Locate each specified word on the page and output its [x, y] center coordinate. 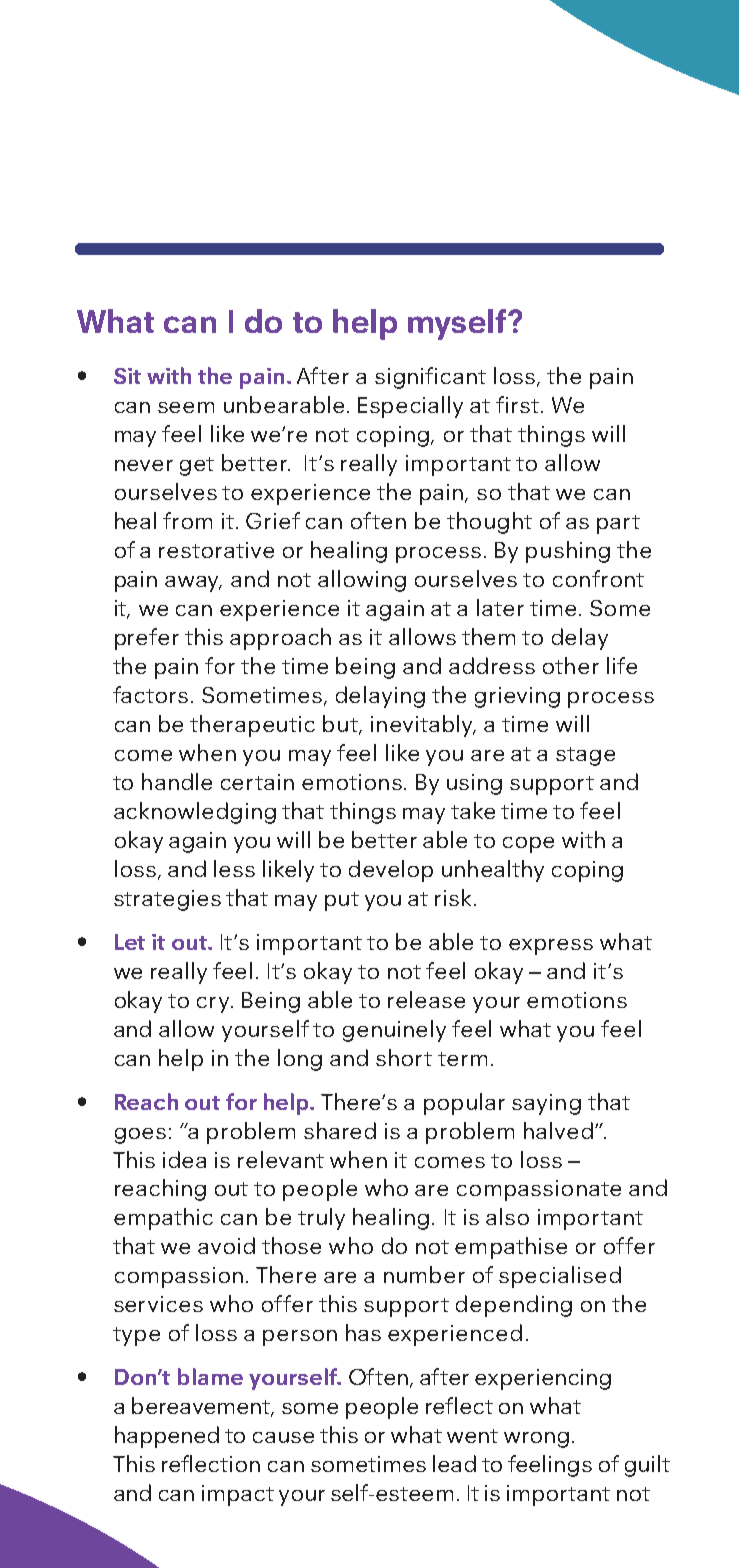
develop [391, 871]
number [424, 1274]
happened [167, 1437]
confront [598, 578]
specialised [560, 1277]
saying [546, 1104]
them [488, 636]
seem [186, 407]
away [193, 584]
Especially [410, 407]
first [519, 404]
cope [528, 845]
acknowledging [195, 813]
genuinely [394, 1031]
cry [215, 1005]
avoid [226, 1245]
